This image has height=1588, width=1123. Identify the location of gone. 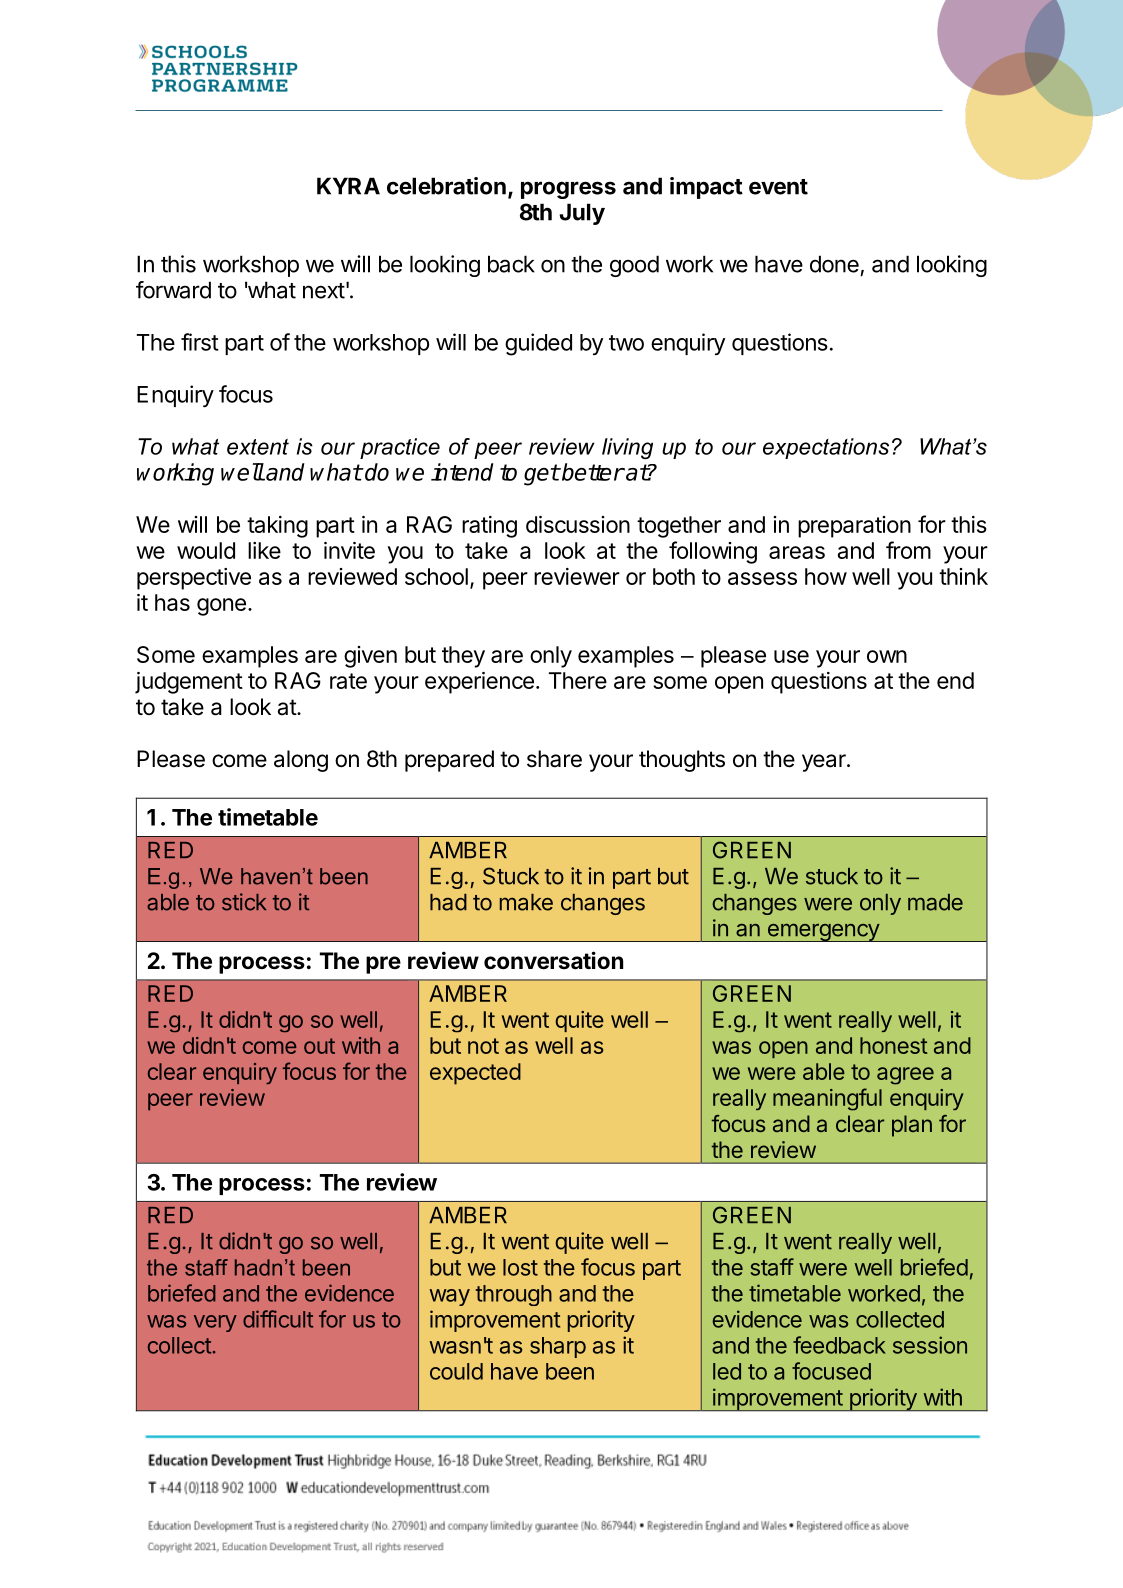
(221, 607).
